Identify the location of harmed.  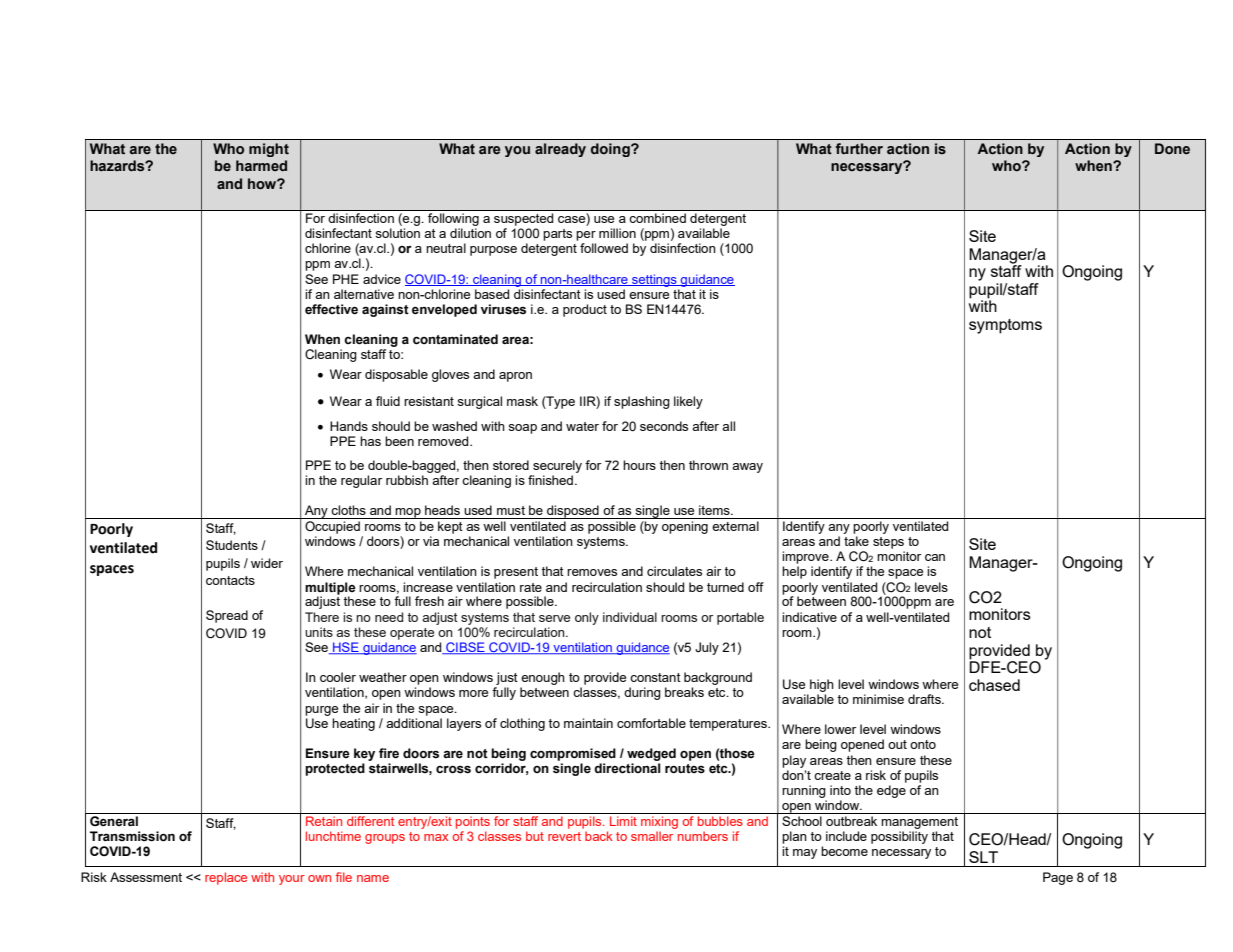
(261, 165).
